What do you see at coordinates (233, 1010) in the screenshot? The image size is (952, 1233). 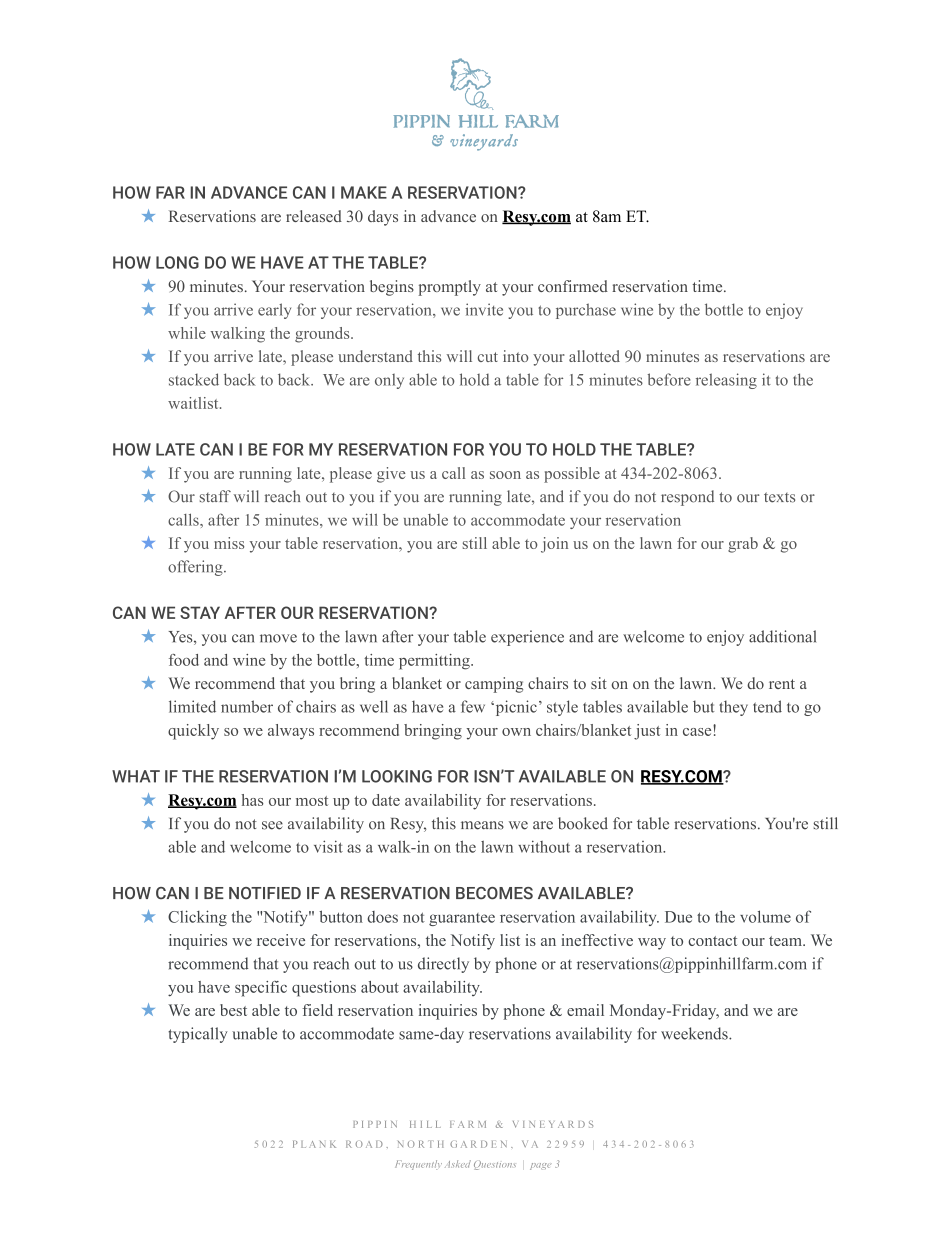 I see `best` at bounding box center [233, 1010].
